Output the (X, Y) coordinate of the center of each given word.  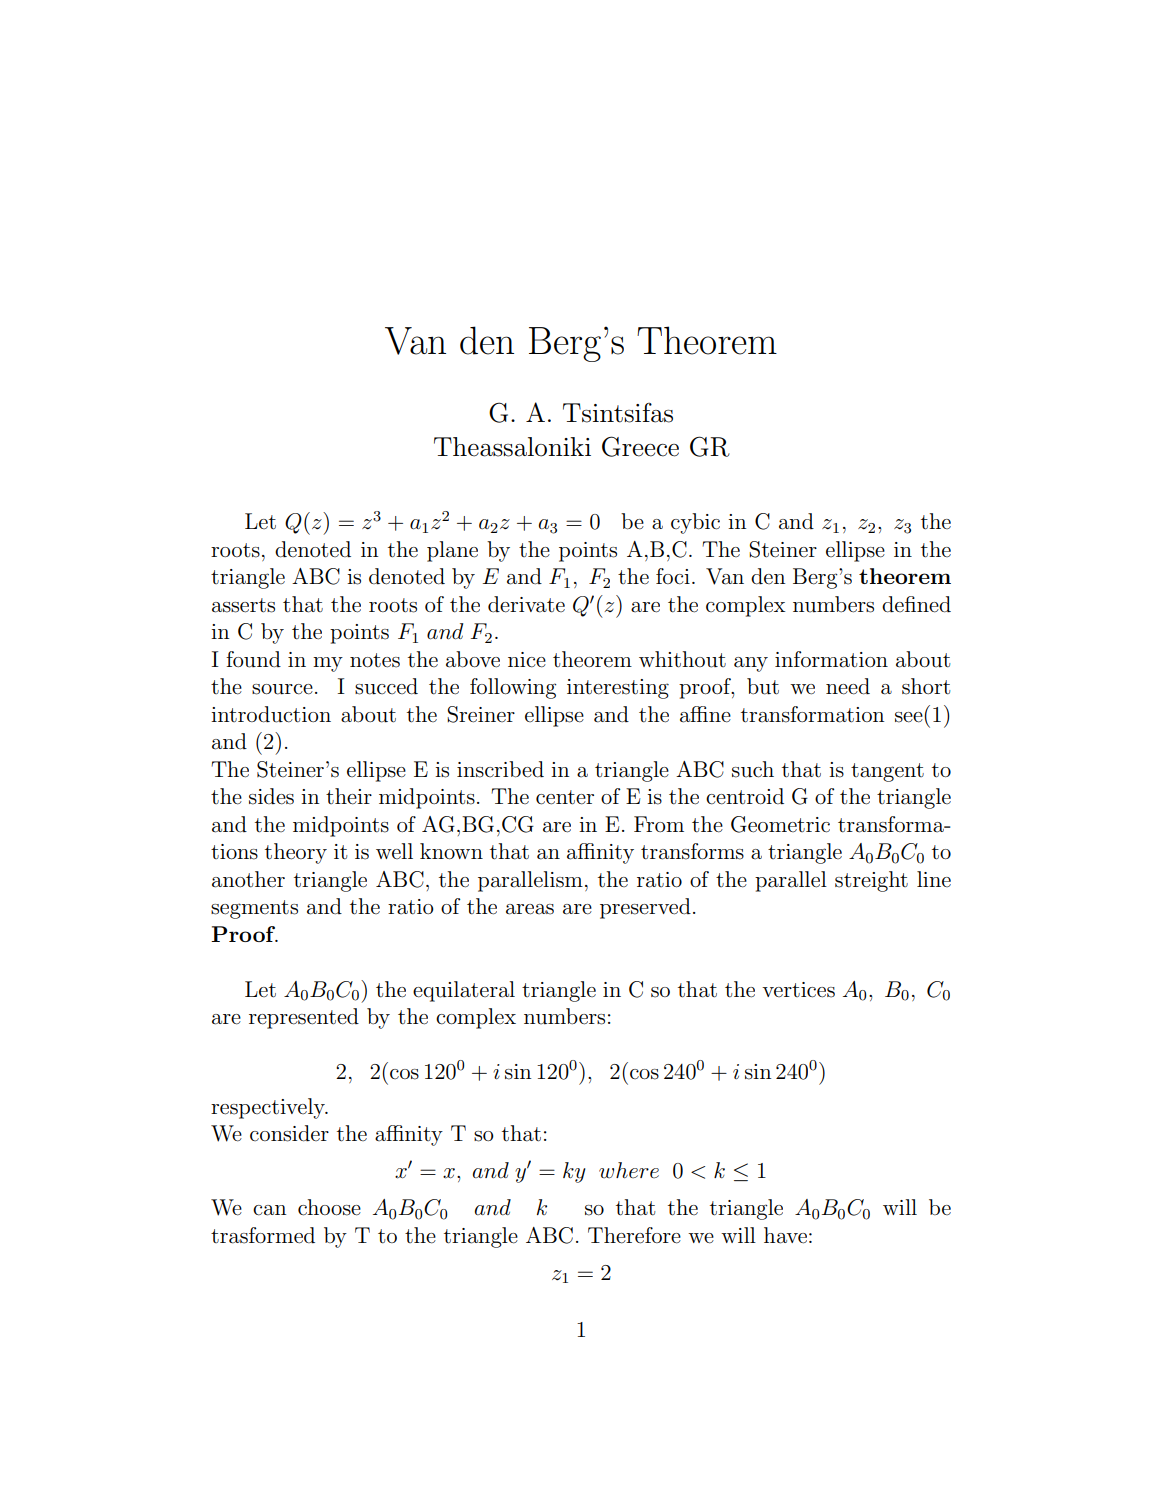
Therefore (634, 1235)
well (394, 851)
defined (916, 604)
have (785, 1235)
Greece (640, 446)
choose (329, 1207)
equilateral (464, 991)
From (659, 824)
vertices (798, 990)
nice (527, 660)
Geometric (780, 824)
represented (304, 1018)
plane (452, 551)
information (831, 659)
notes (375, 660)
